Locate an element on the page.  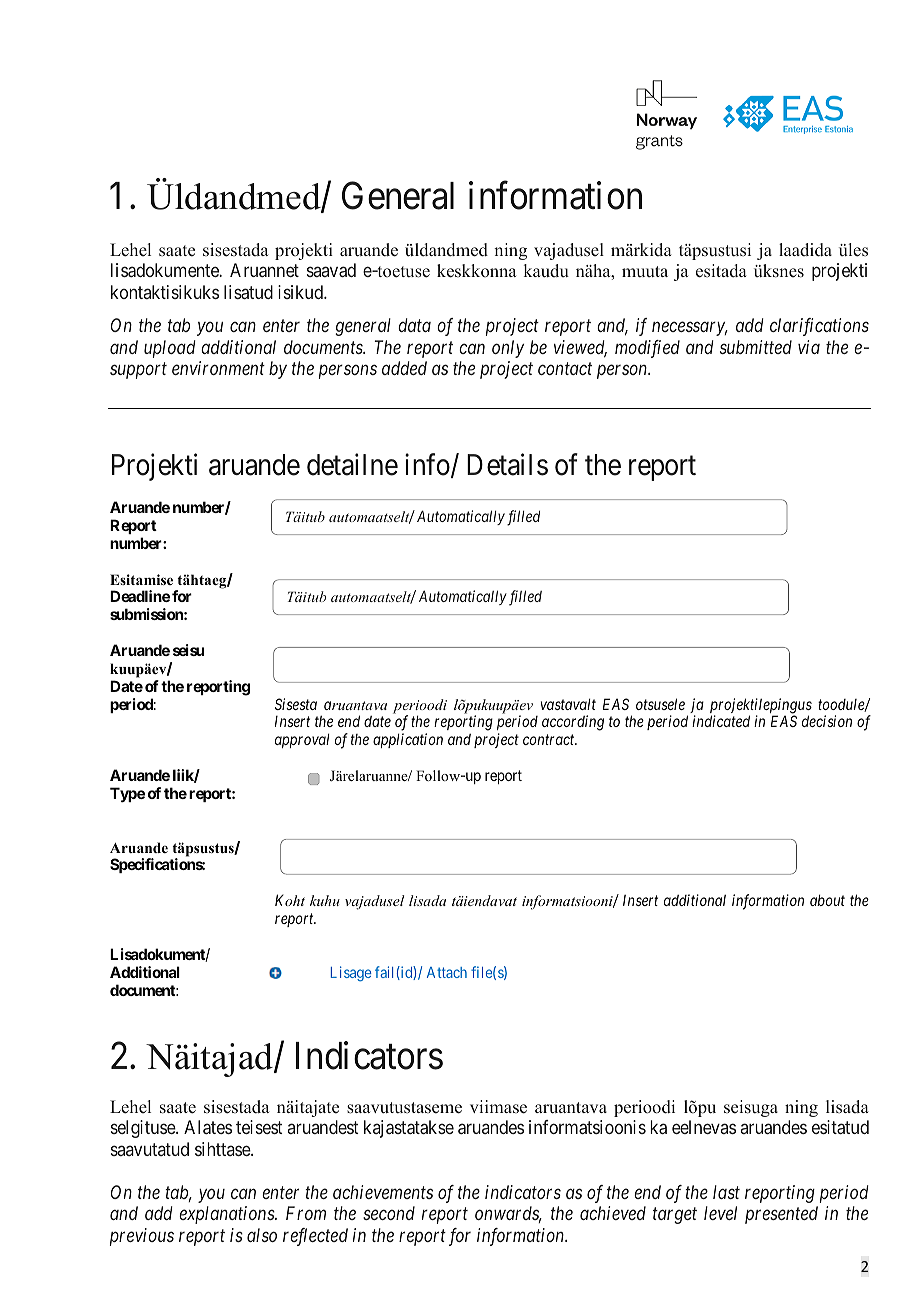
upload is located at coordinates (170, 349).
